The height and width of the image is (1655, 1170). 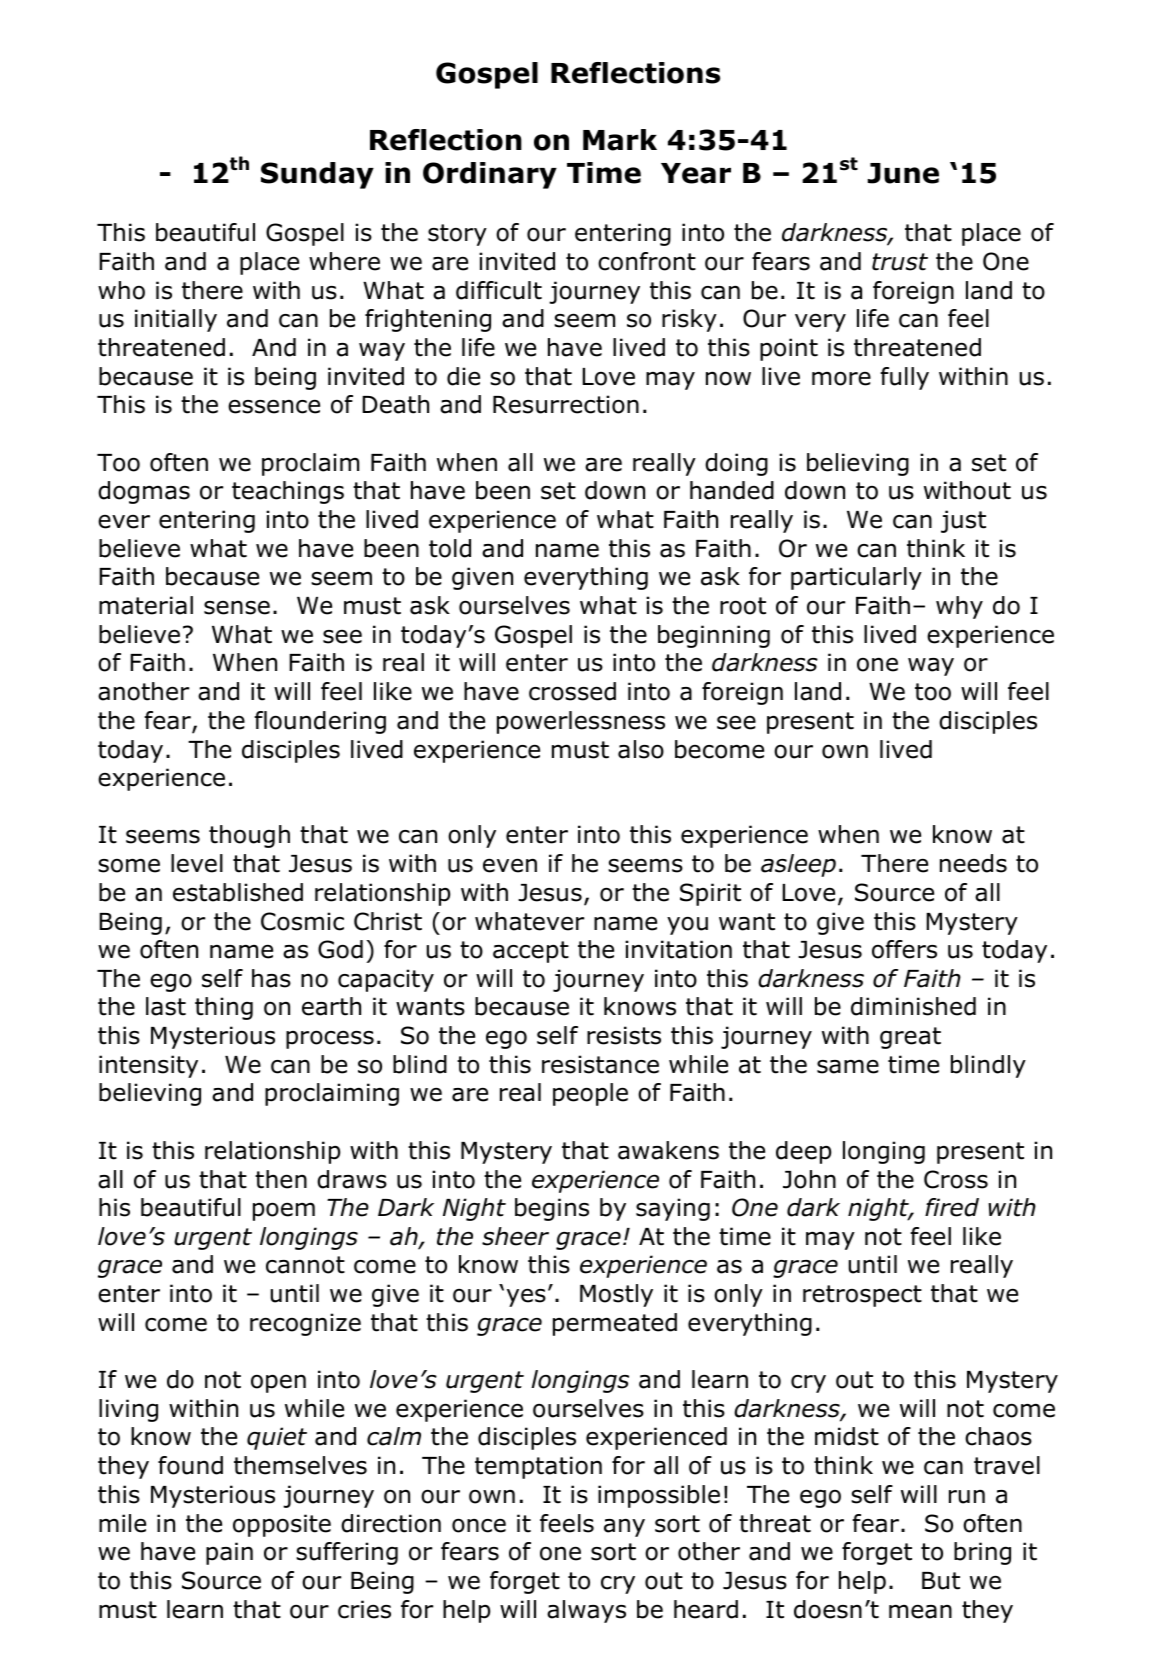 What do you see at coordinates (624, 1035) in the image?
I see `resists` at bounding box center [624, 1035].
